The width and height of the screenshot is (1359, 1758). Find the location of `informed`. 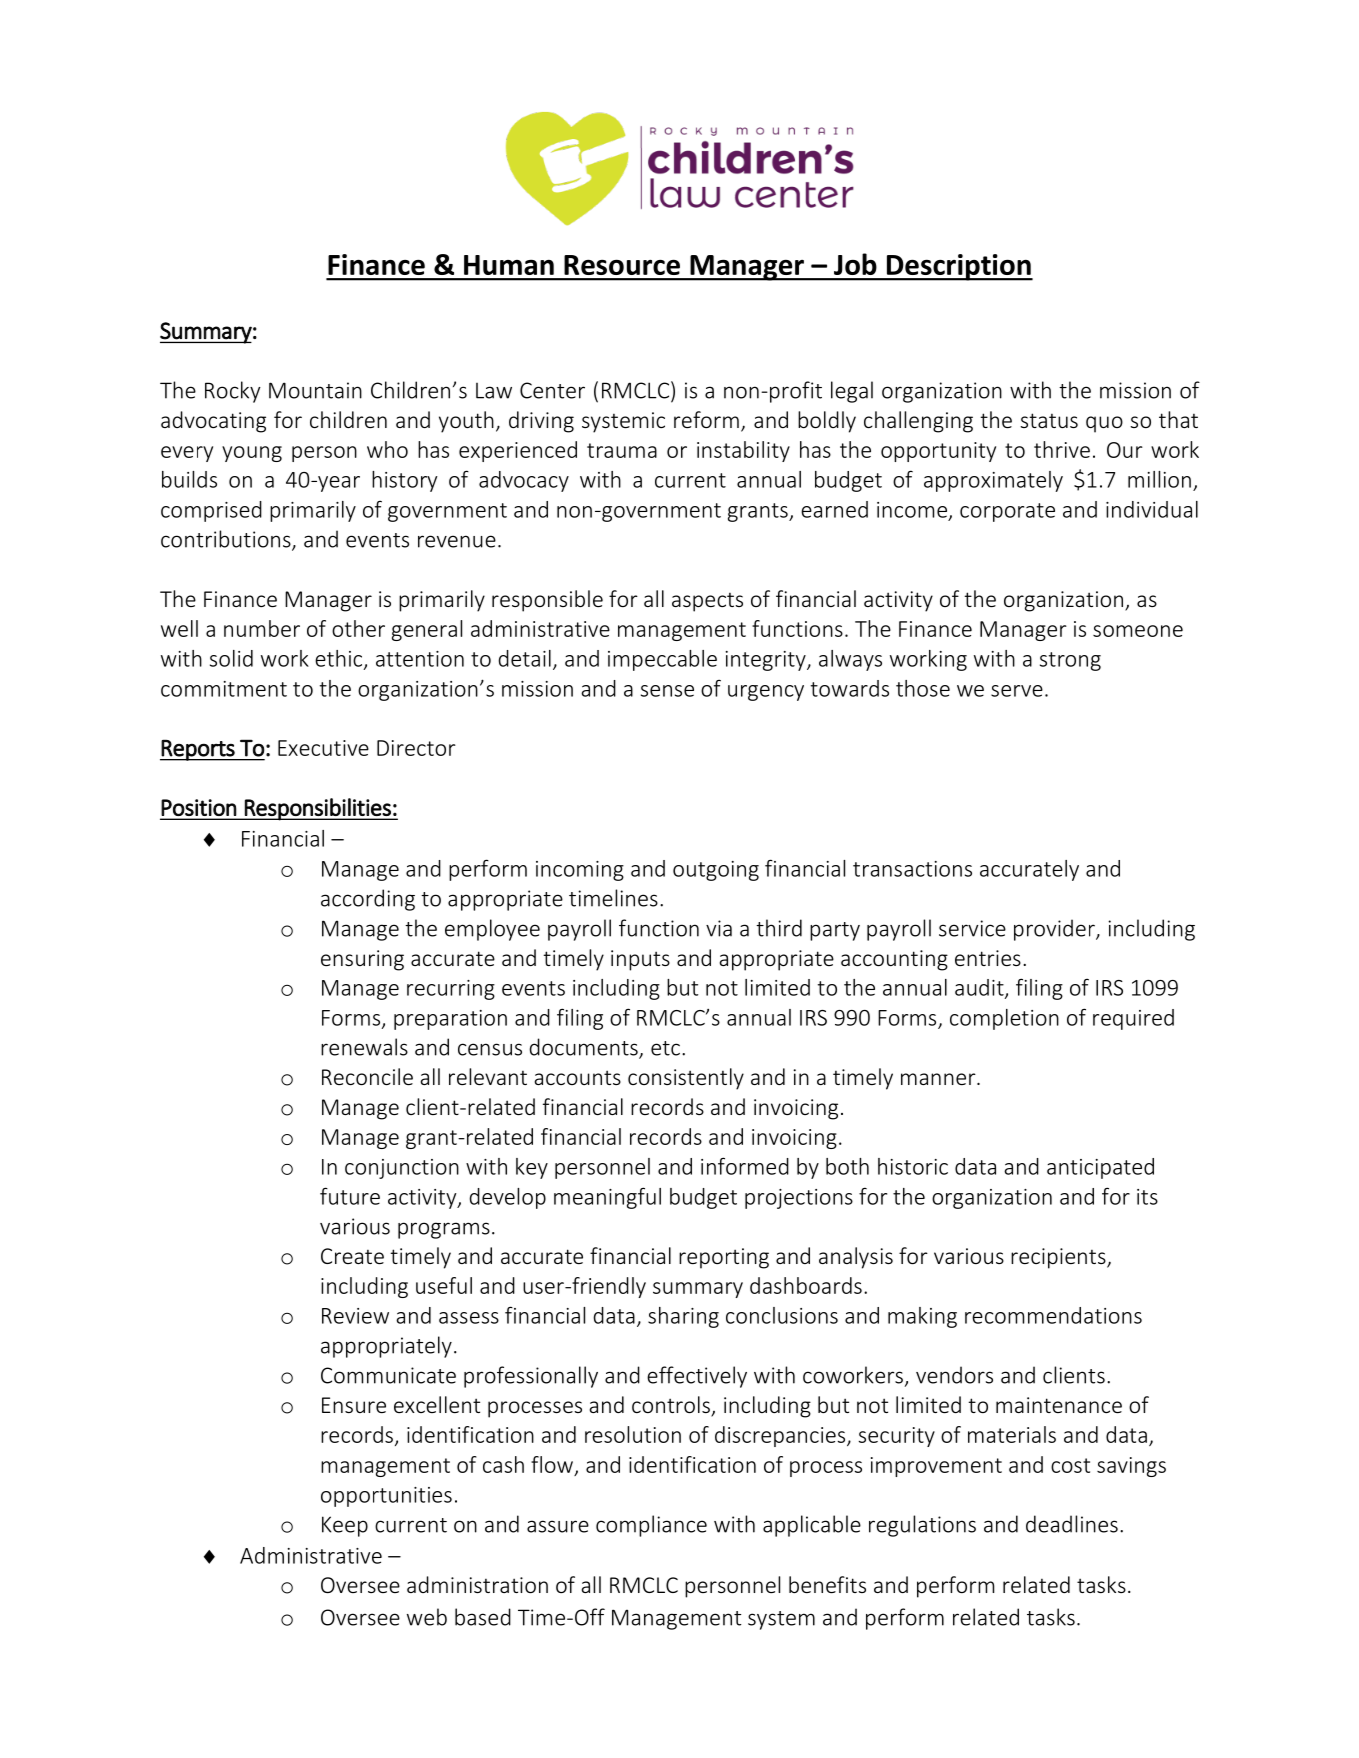

informed is located at coordinates (745, 1166).
